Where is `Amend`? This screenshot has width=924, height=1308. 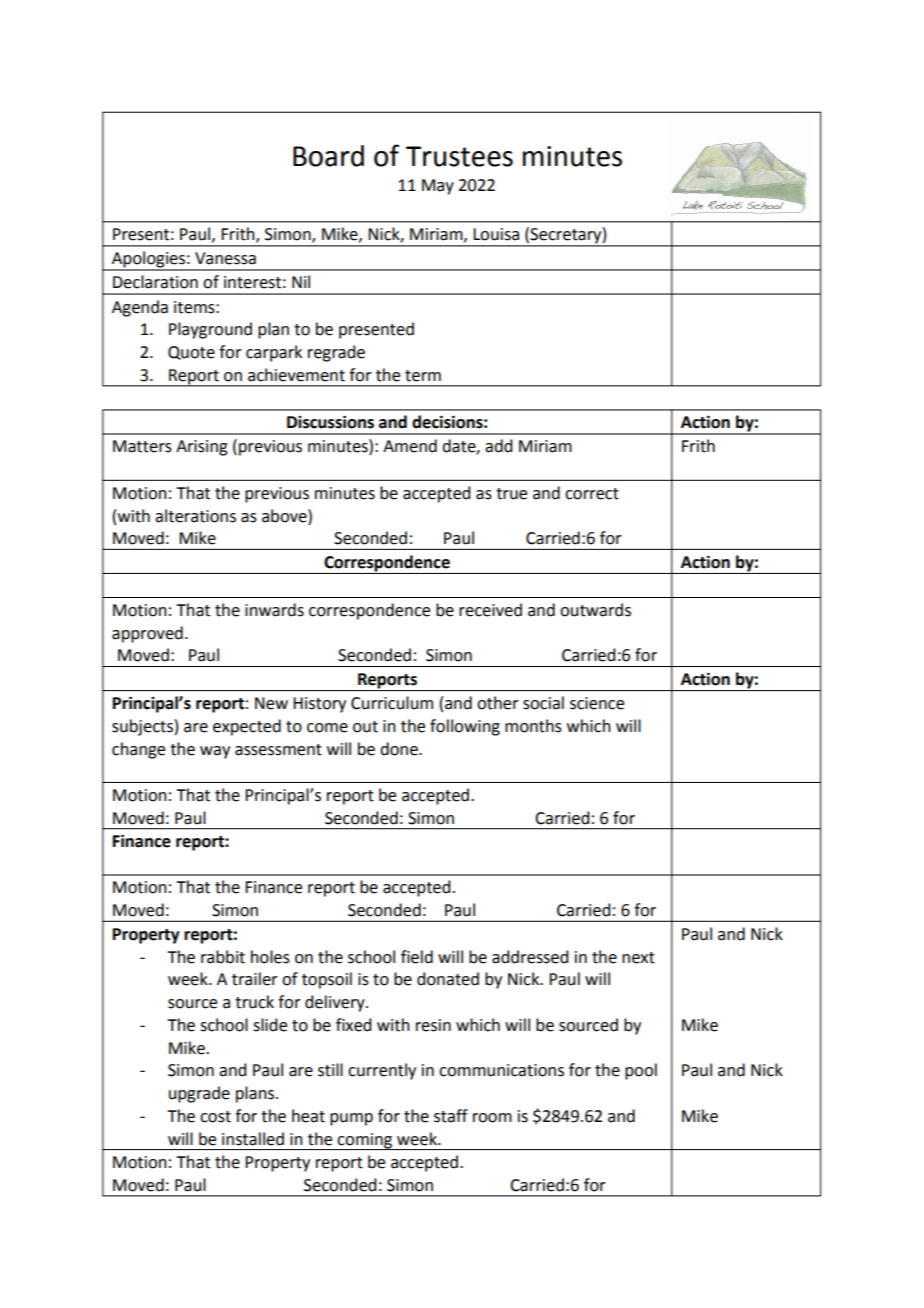
Amend is located at coordinates (410, 446).
